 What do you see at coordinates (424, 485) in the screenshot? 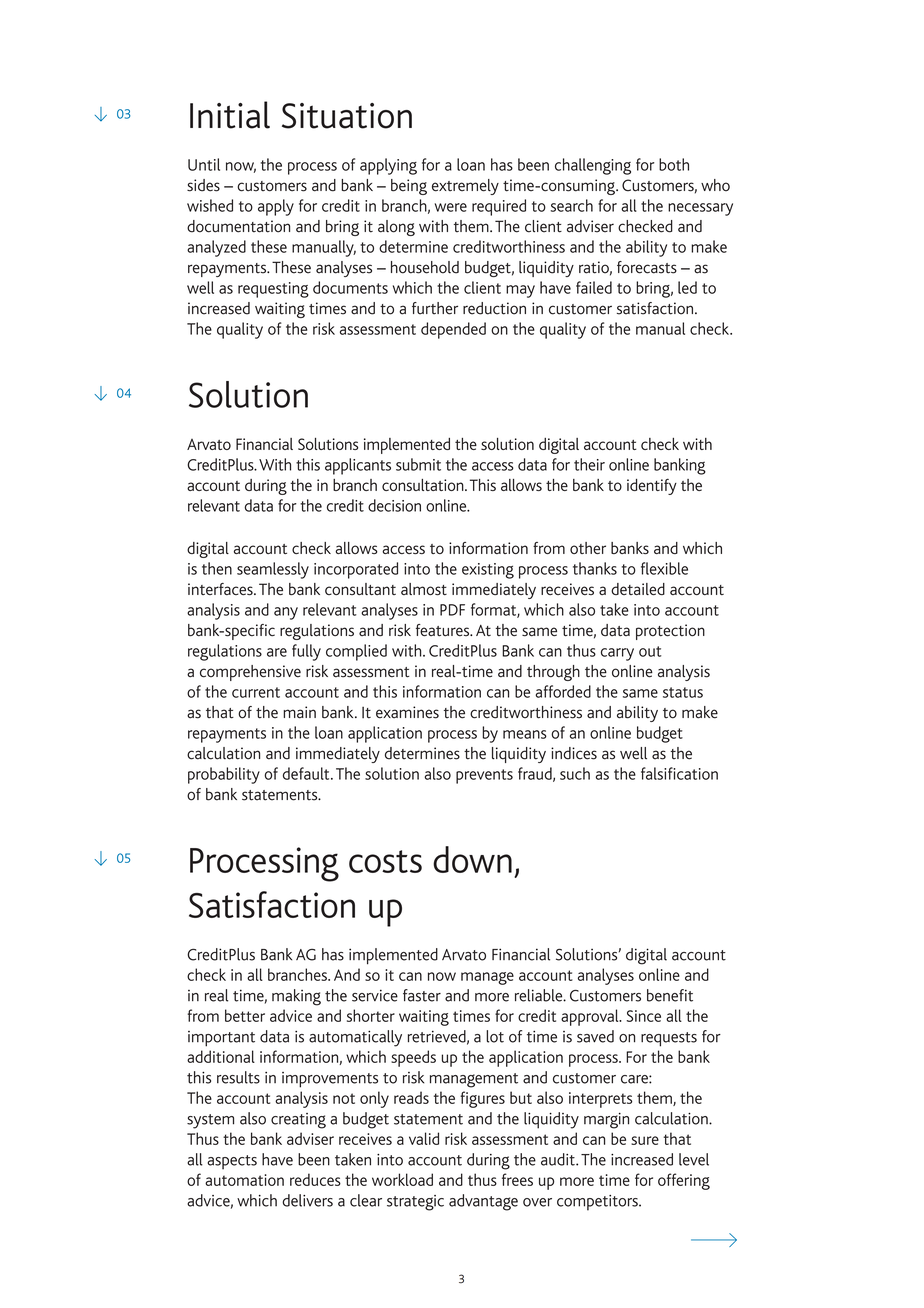
I see `consultation` at bounding box center [424, 485].
